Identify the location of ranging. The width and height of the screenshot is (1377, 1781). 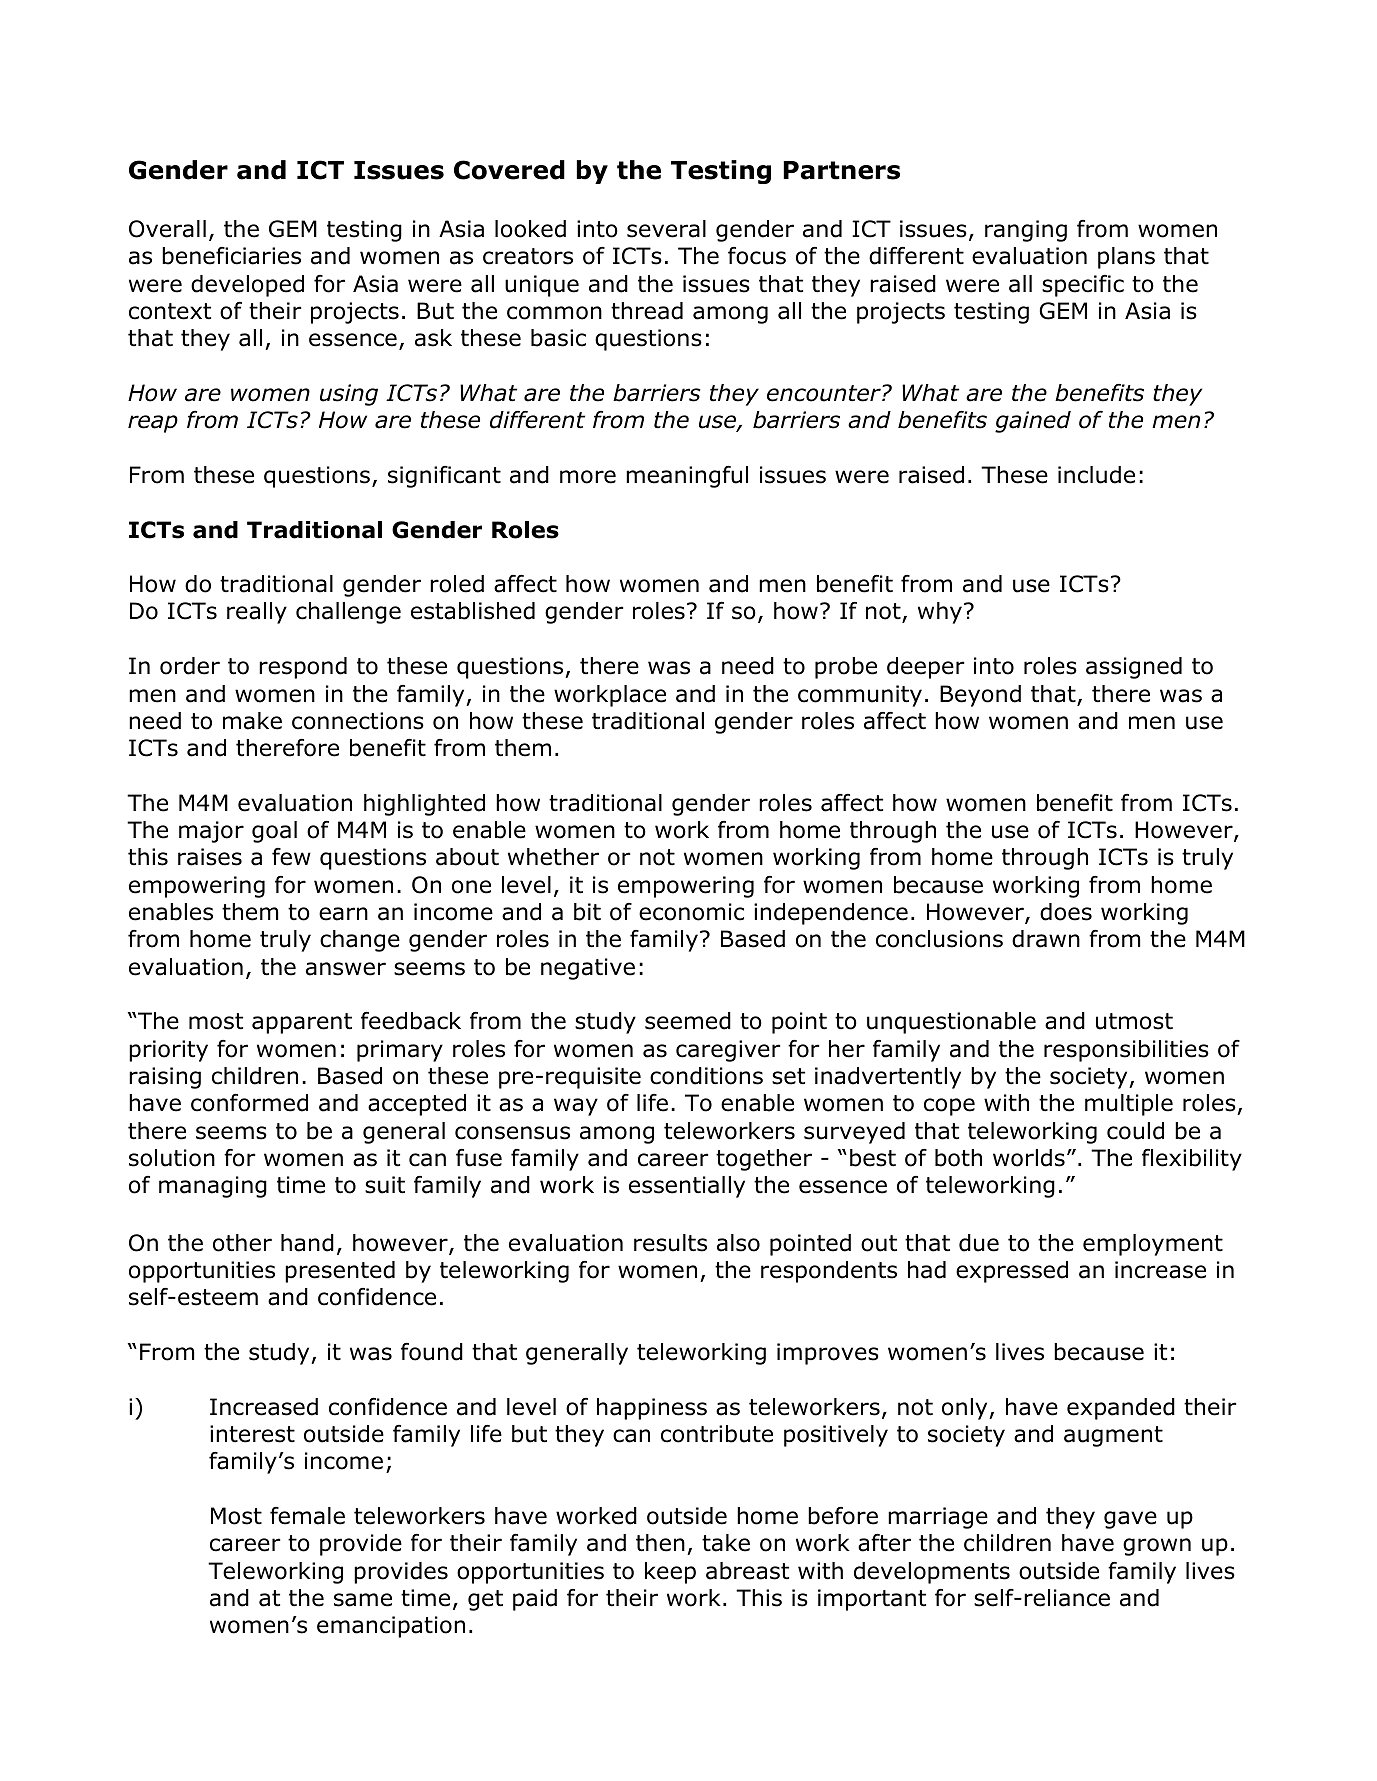
(1026, 231).
